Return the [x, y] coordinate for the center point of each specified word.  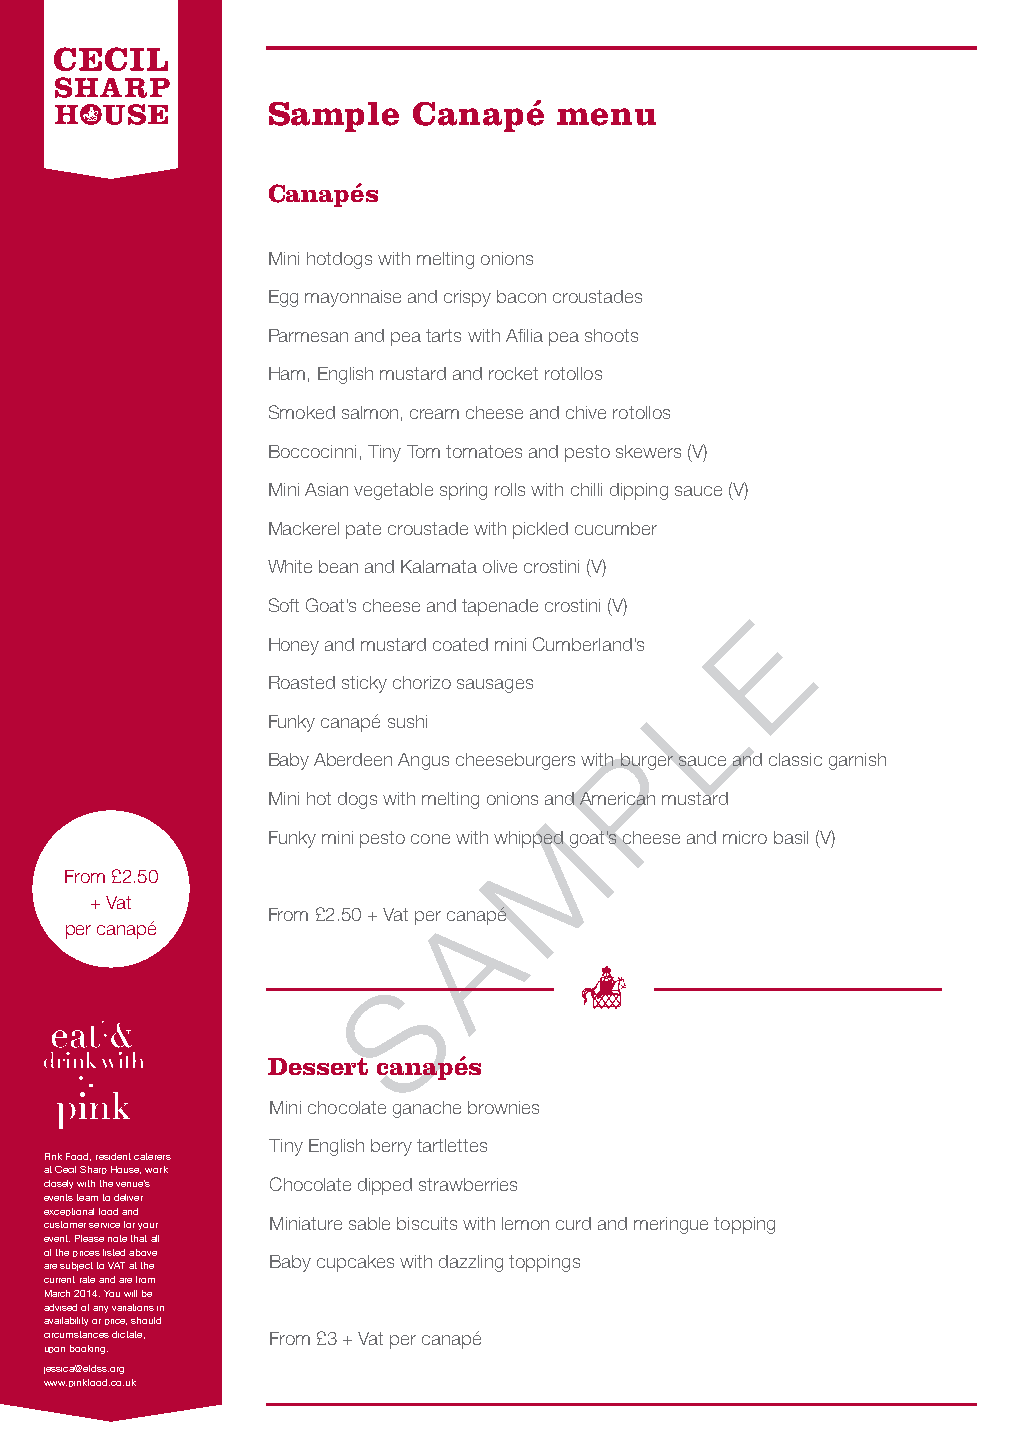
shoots [611, 335]
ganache [427, 1109]
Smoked [302, 412]
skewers [648, 451]
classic [795, 759]
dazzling [471, 1263]
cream [434, 414]
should [146, 1320]
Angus [423, 761]
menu [606, 117]
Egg [283, 298]
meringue [671, 1225]
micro [745, 837]
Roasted [302, 682]
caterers [152, 1156]
